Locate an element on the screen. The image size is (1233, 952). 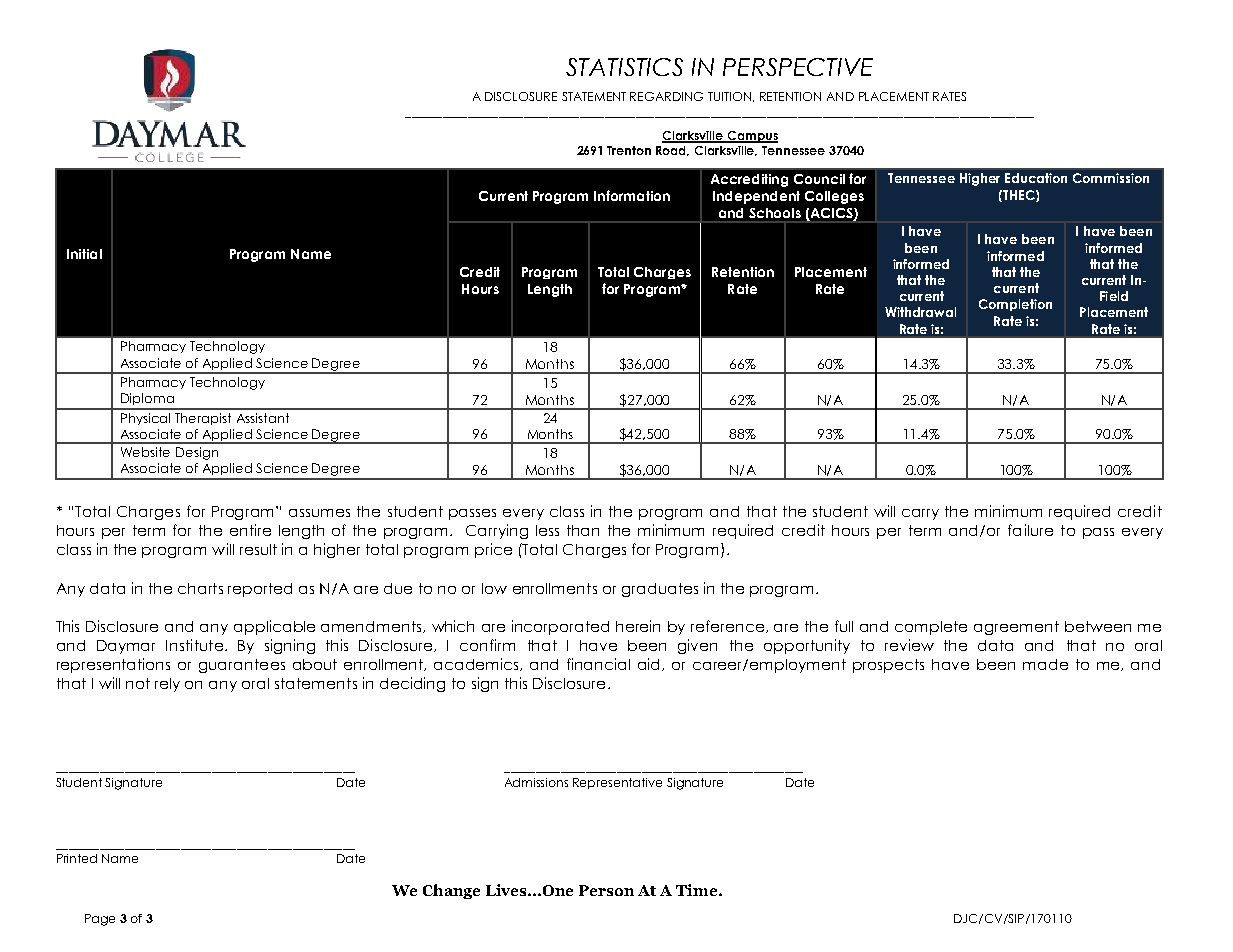
entire is located at coordinates (250, 530).
